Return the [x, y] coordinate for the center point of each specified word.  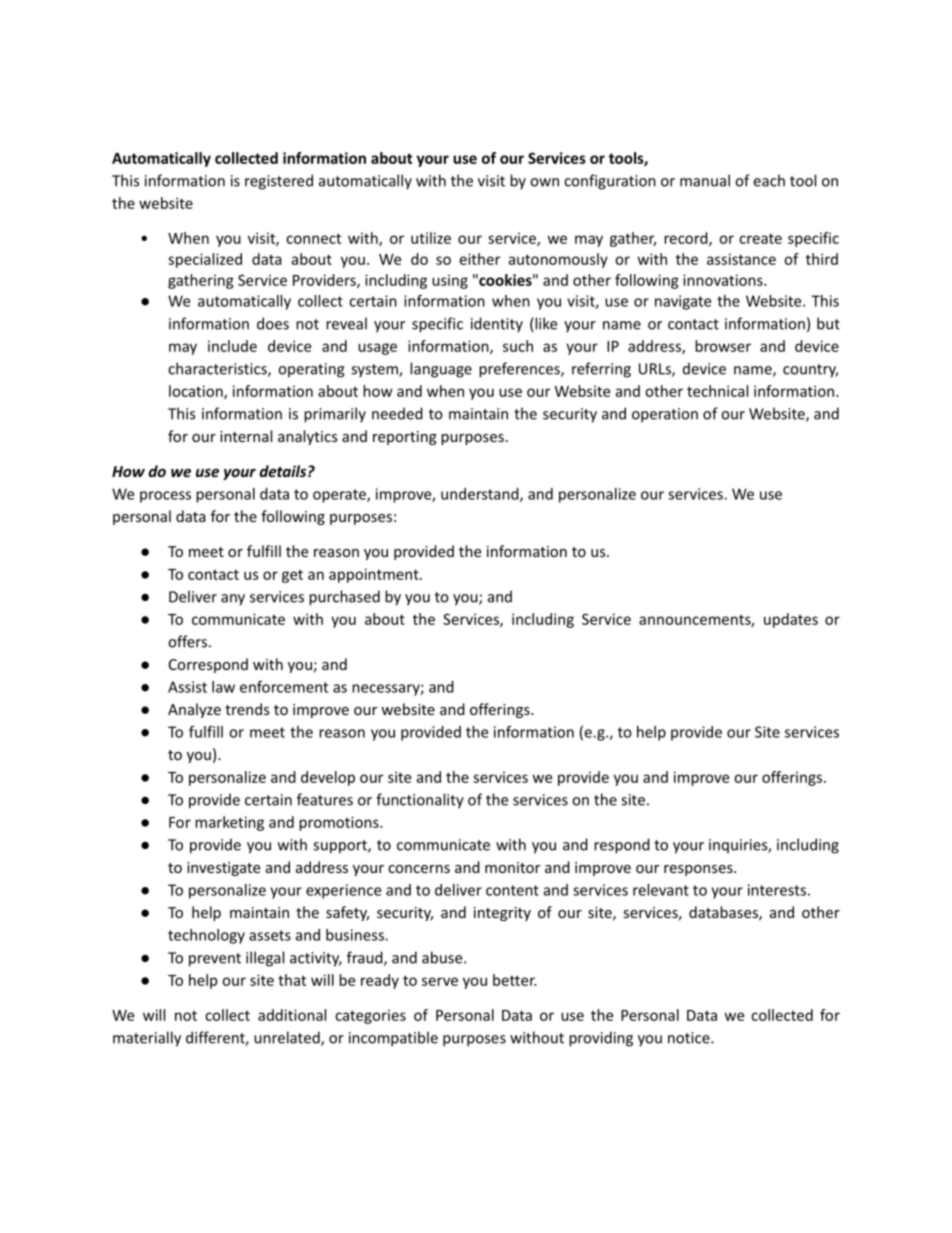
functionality [420, 801]
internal [246, 436]
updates [791, 620]
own [544, 182]
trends [247, 709]
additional [292, 1015]
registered [279, 182]
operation [665, 415]
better [515, 980]
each [769, 180]
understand [481, 495]
